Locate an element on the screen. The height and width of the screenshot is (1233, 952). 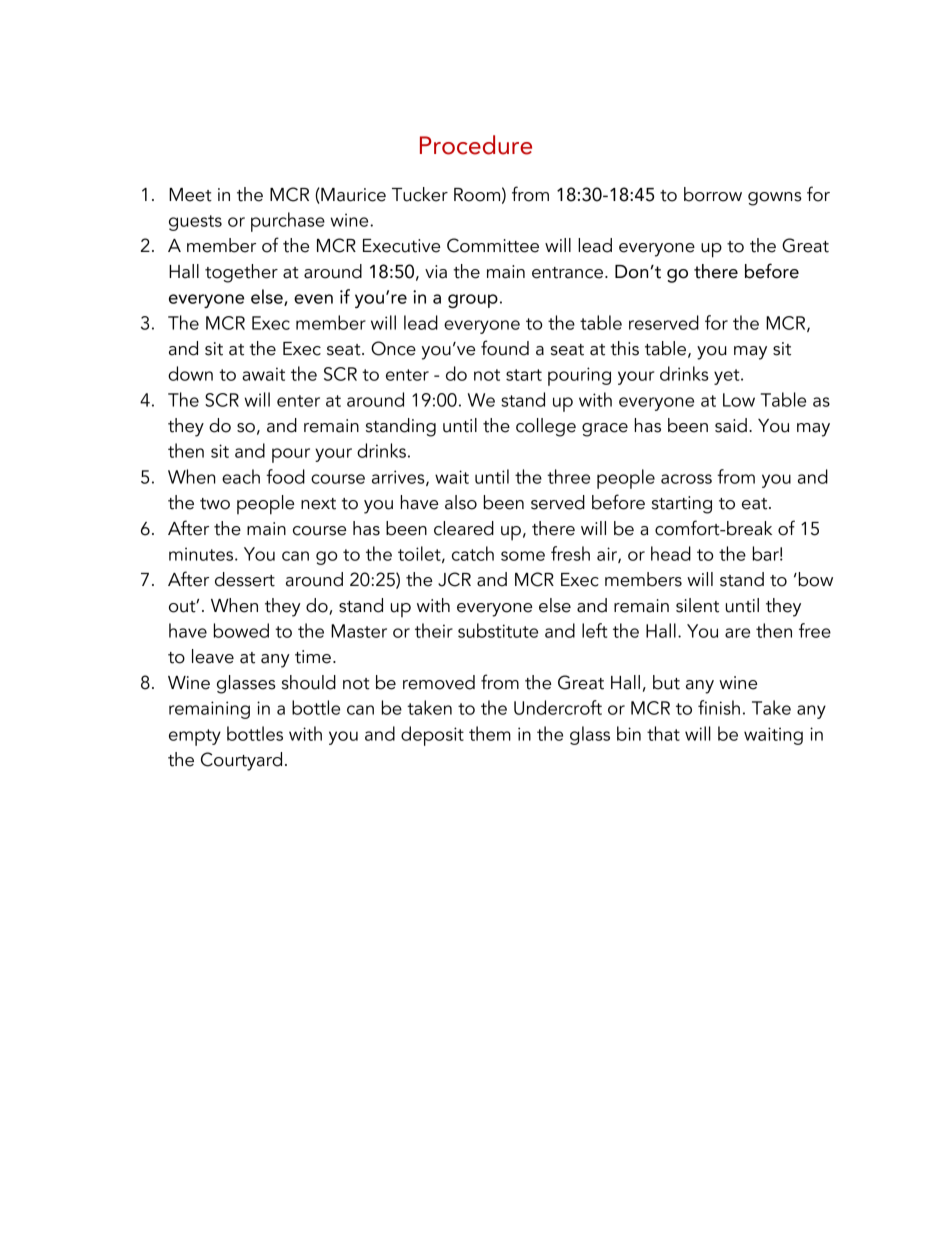
finish is located at coordinates (719, 707).
